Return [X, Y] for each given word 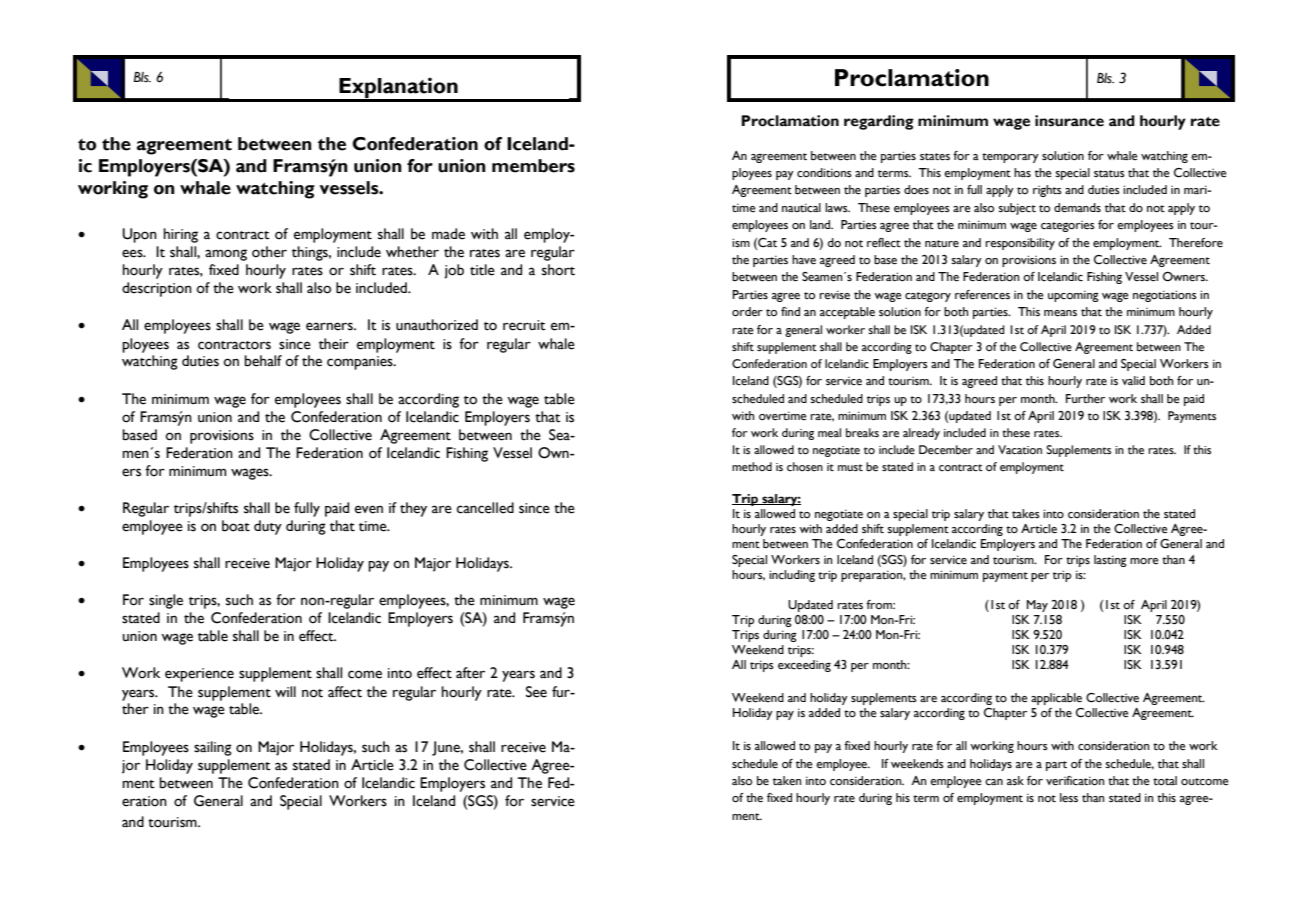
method [752, 466]
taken [787, 781]
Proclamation [790, 121]
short [558, 270]
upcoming [1073, 296]
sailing [213, 748]
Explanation [398, 89]
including [792, 576]
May [1037, 606]
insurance [1069, 121]
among [226, 255]
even [369, 509]
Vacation [1020, 449]
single [166, 601]
